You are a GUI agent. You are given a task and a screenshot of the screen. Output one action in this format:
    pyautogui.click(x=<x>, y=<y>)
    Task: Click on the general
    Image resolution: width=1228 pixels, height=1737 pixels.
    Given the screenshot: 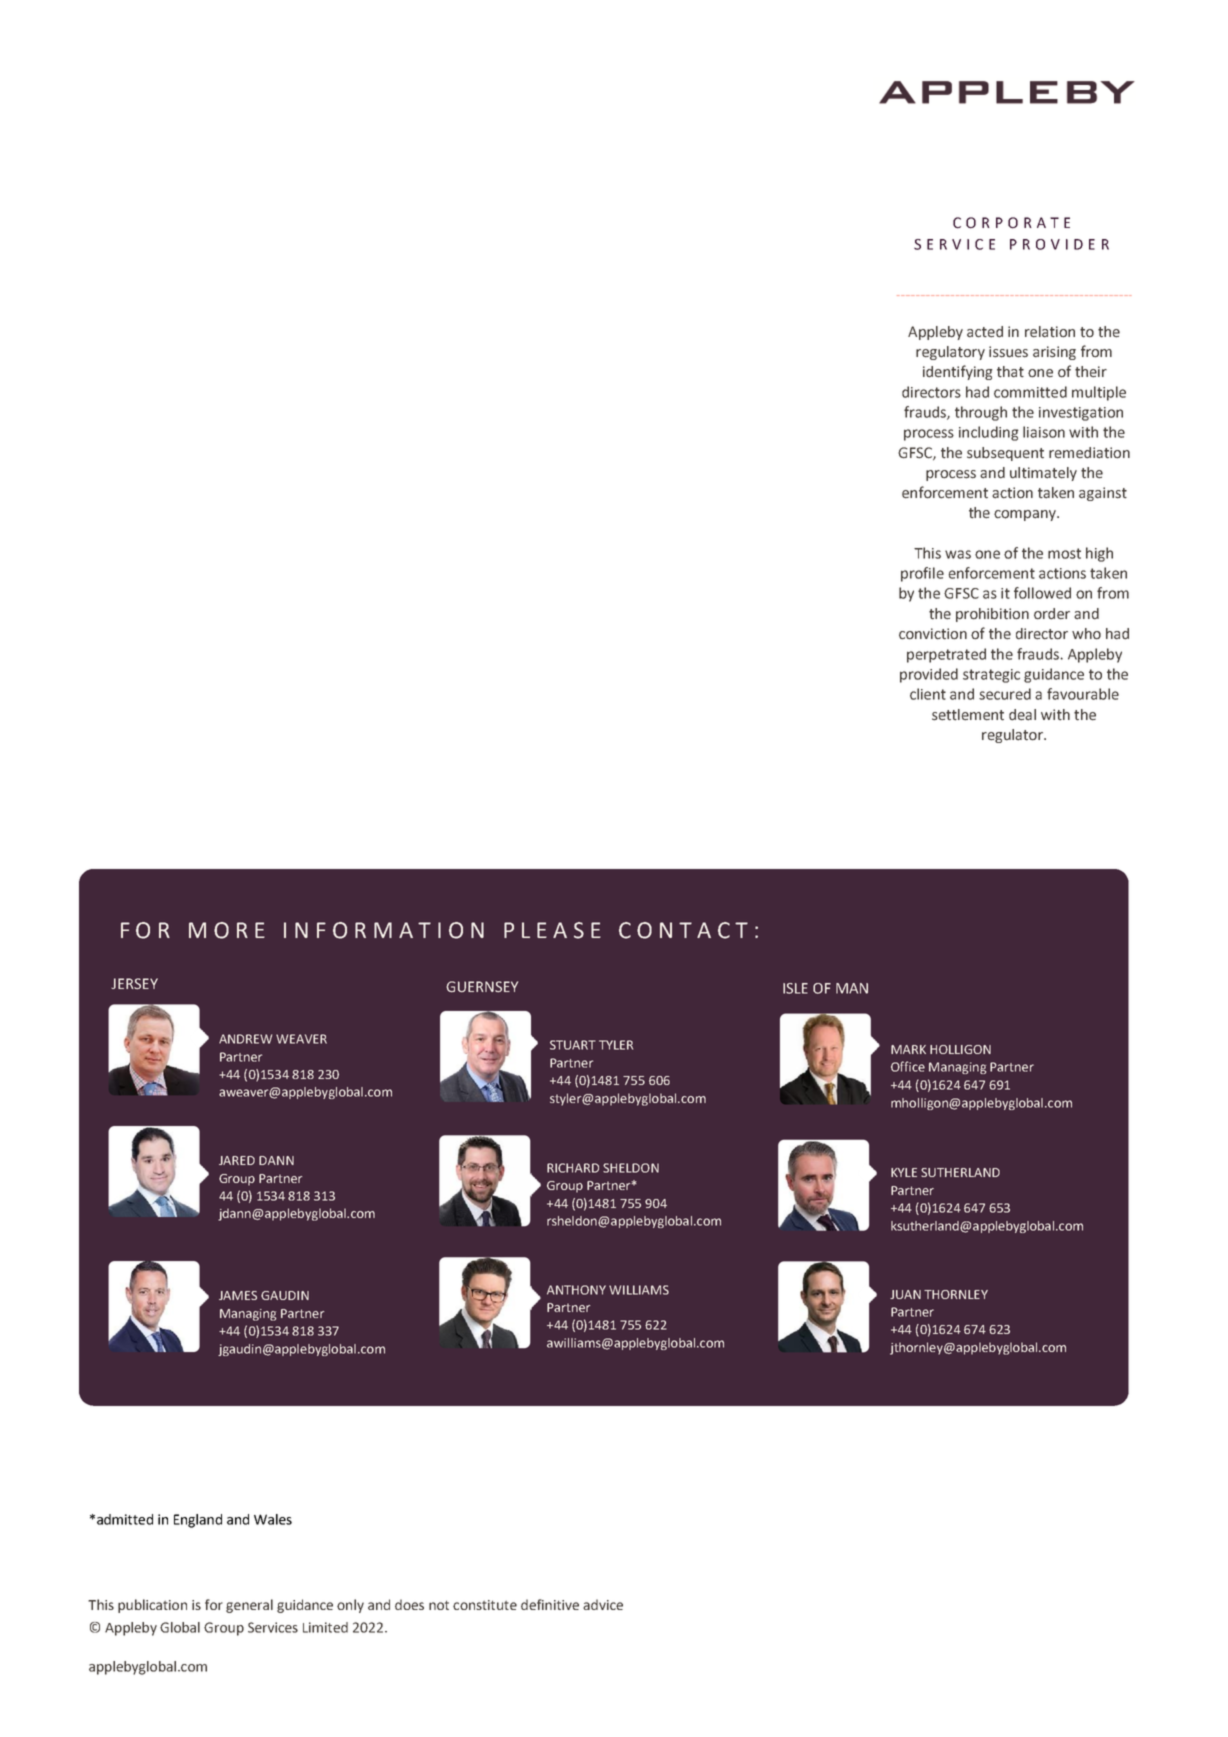 What is the action you would take?
    pyautogui.click(x=249, y=1606)
